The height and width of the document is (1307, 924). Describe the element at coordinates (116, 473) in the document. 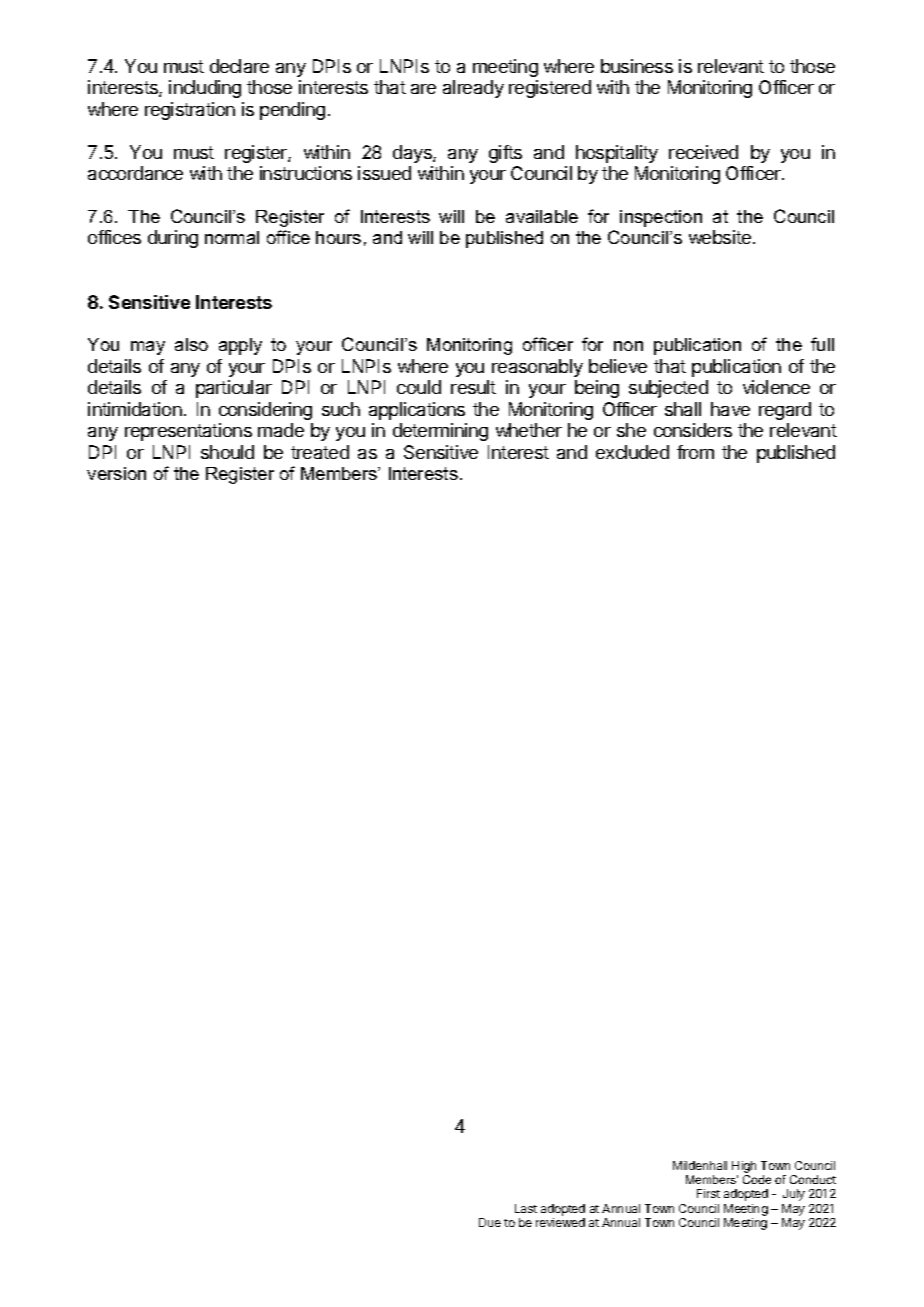

I see `version` at that location.
